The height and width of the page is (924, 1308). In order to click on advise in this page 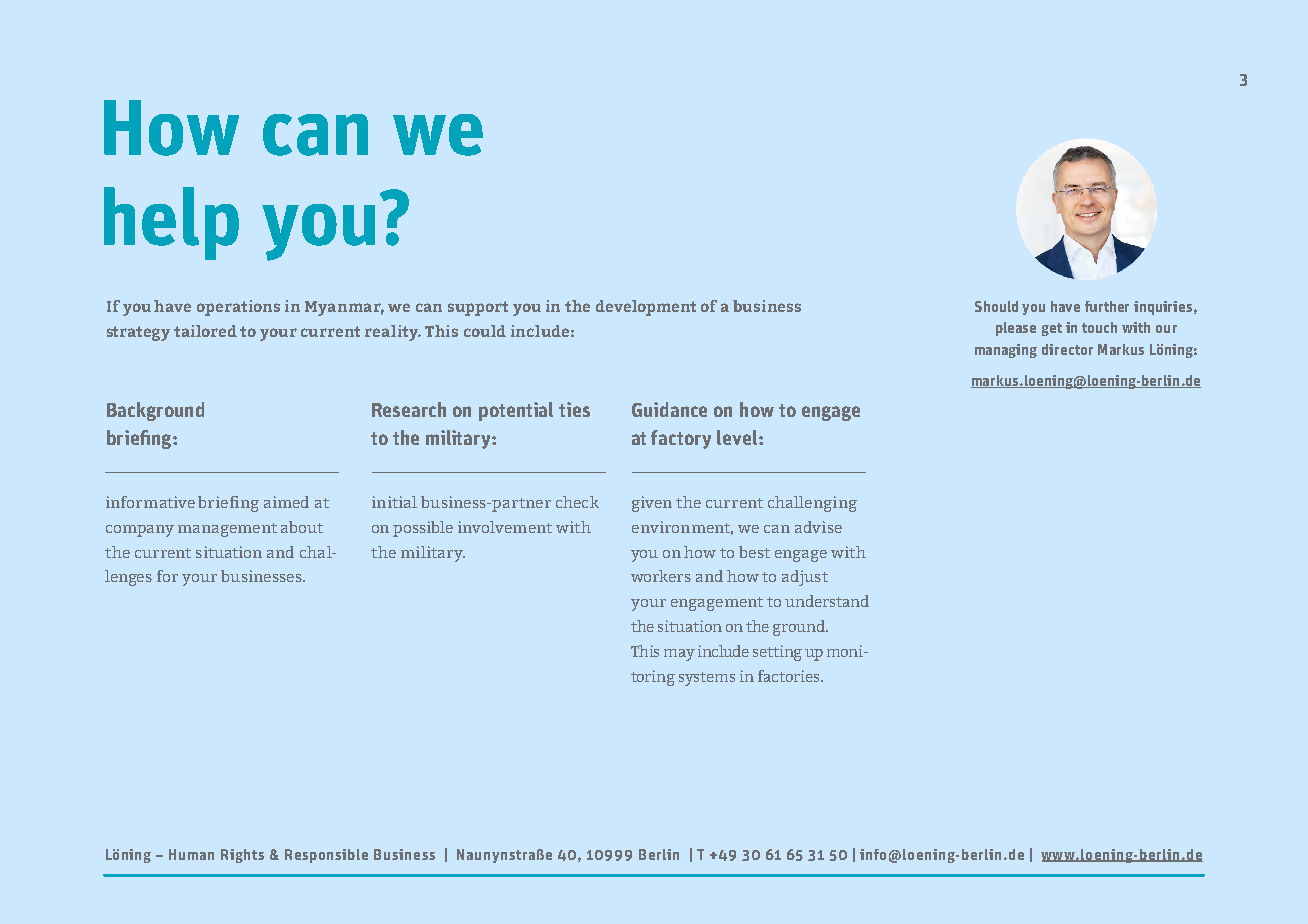, I will do `click(818, 527)`.
